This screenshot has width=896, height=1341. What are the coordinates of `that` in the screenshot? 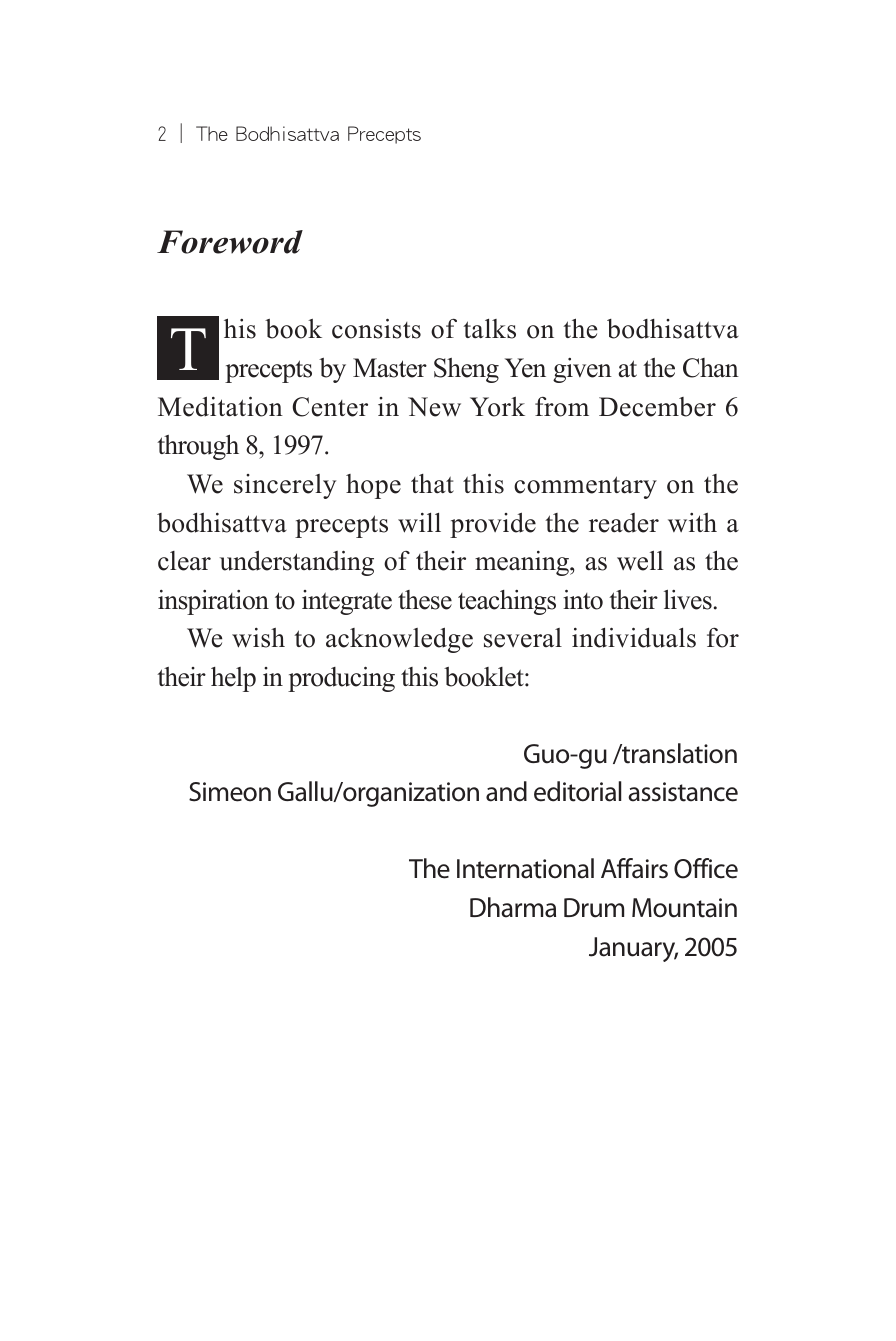 It's located at (432, 484).
